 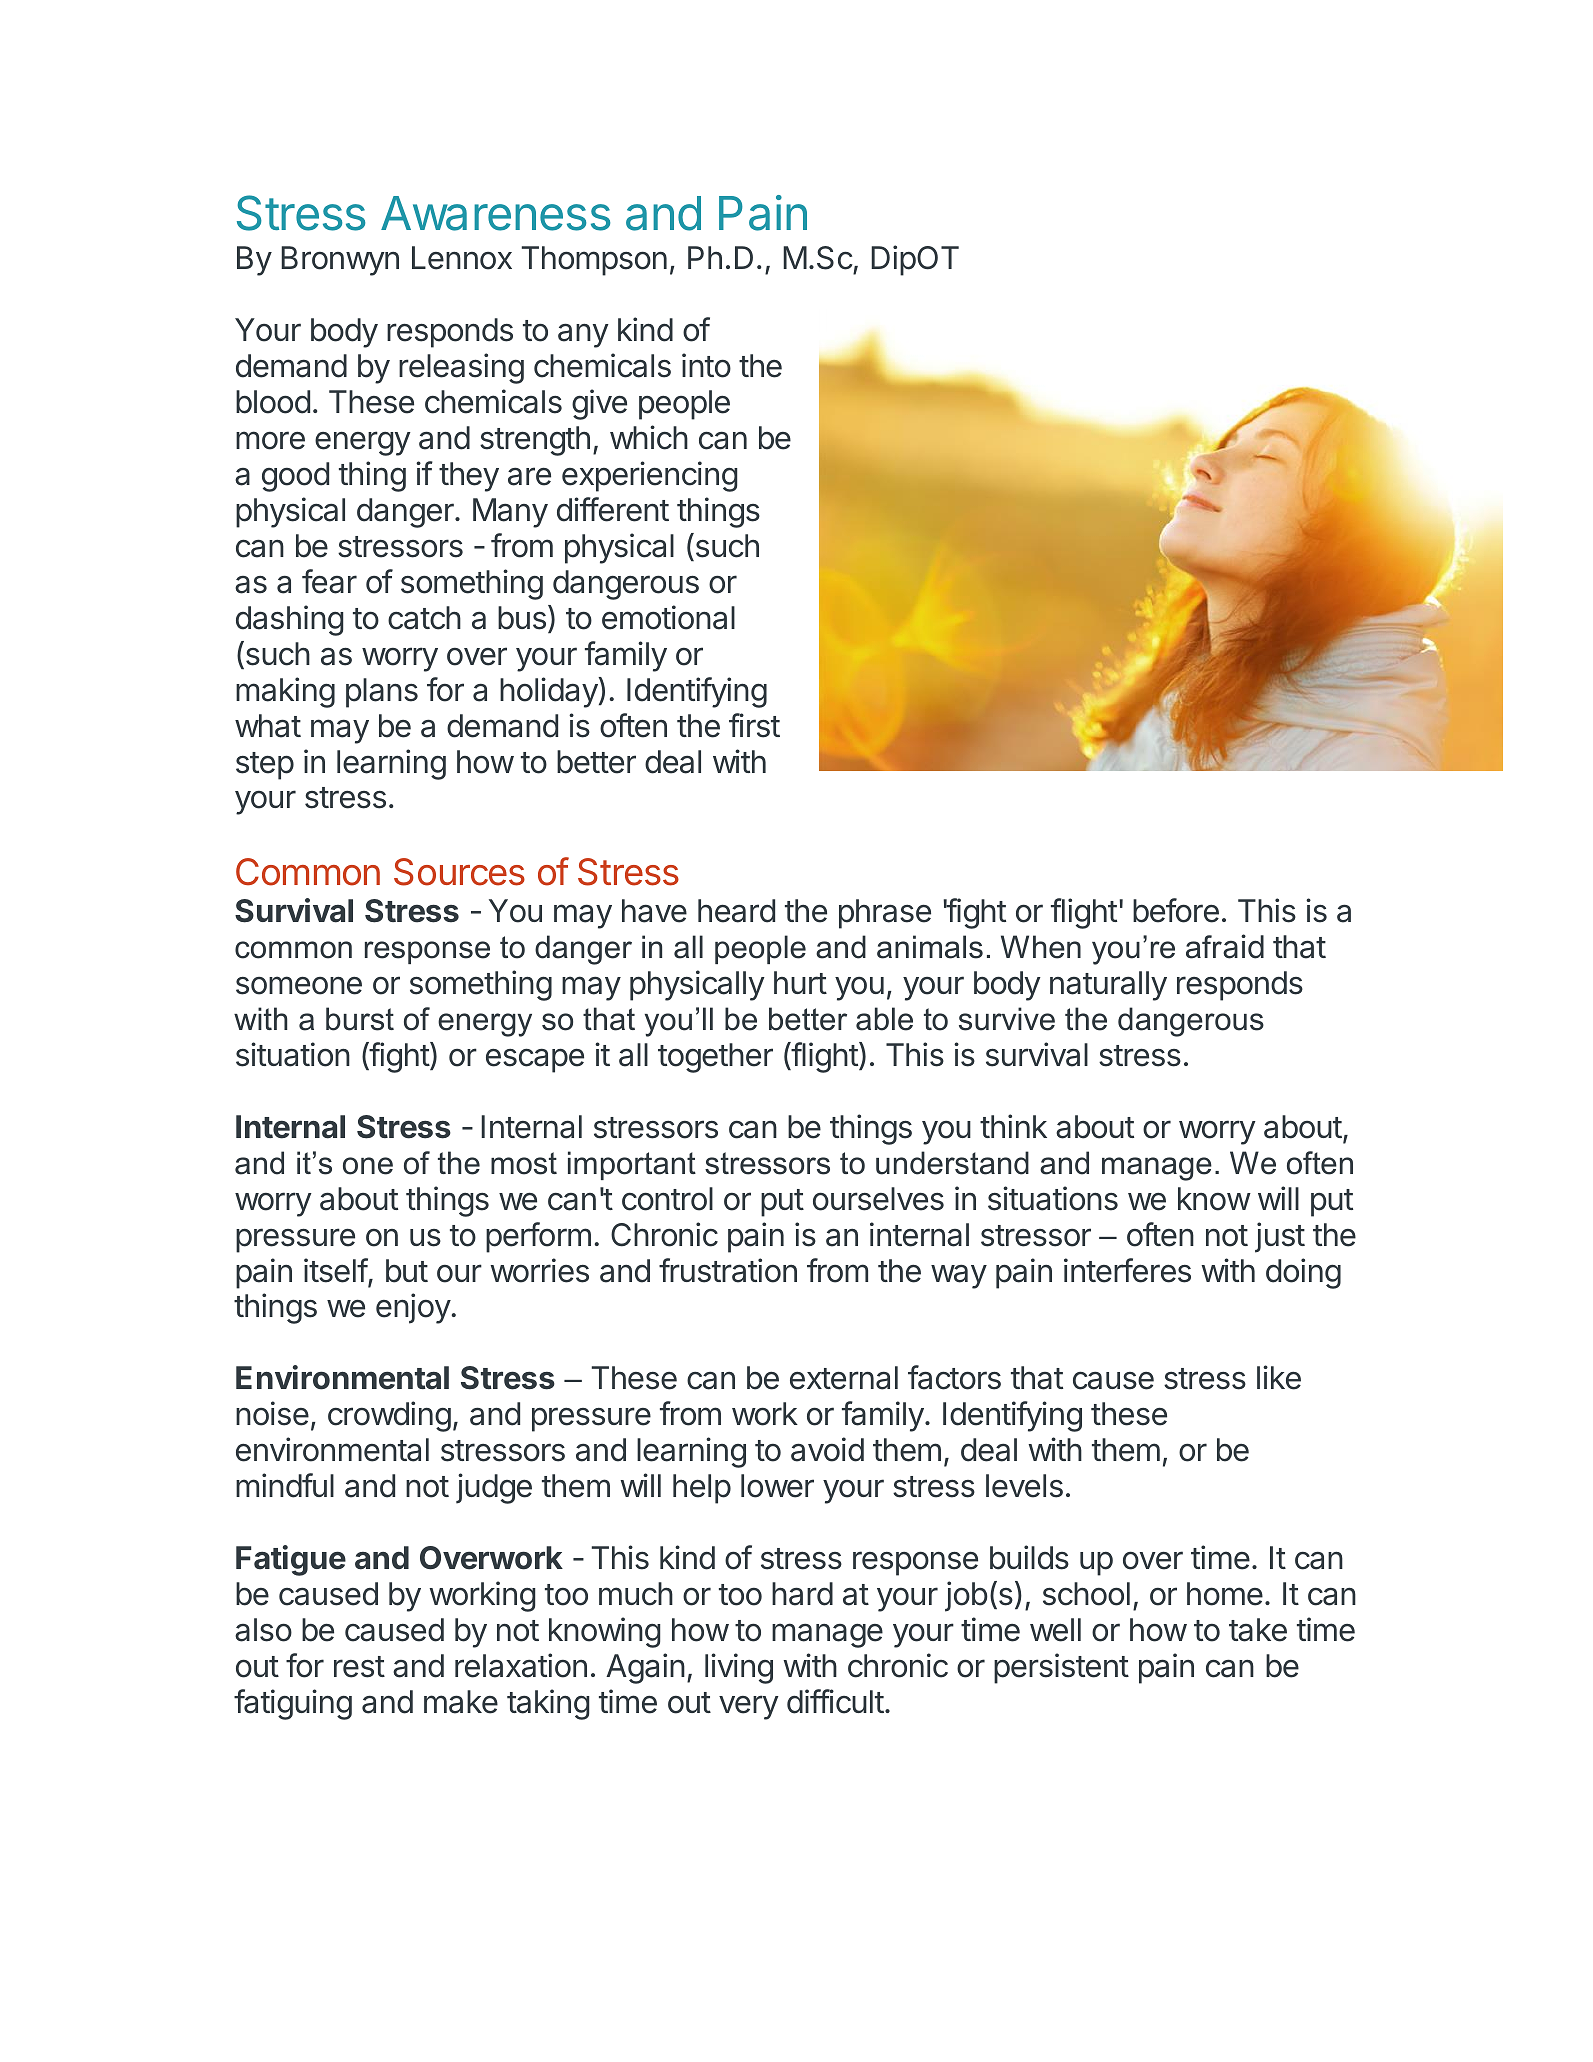 What do you see at coordinates (706, 365) in the page?
I see `into` at bounding box center [706, 365].
